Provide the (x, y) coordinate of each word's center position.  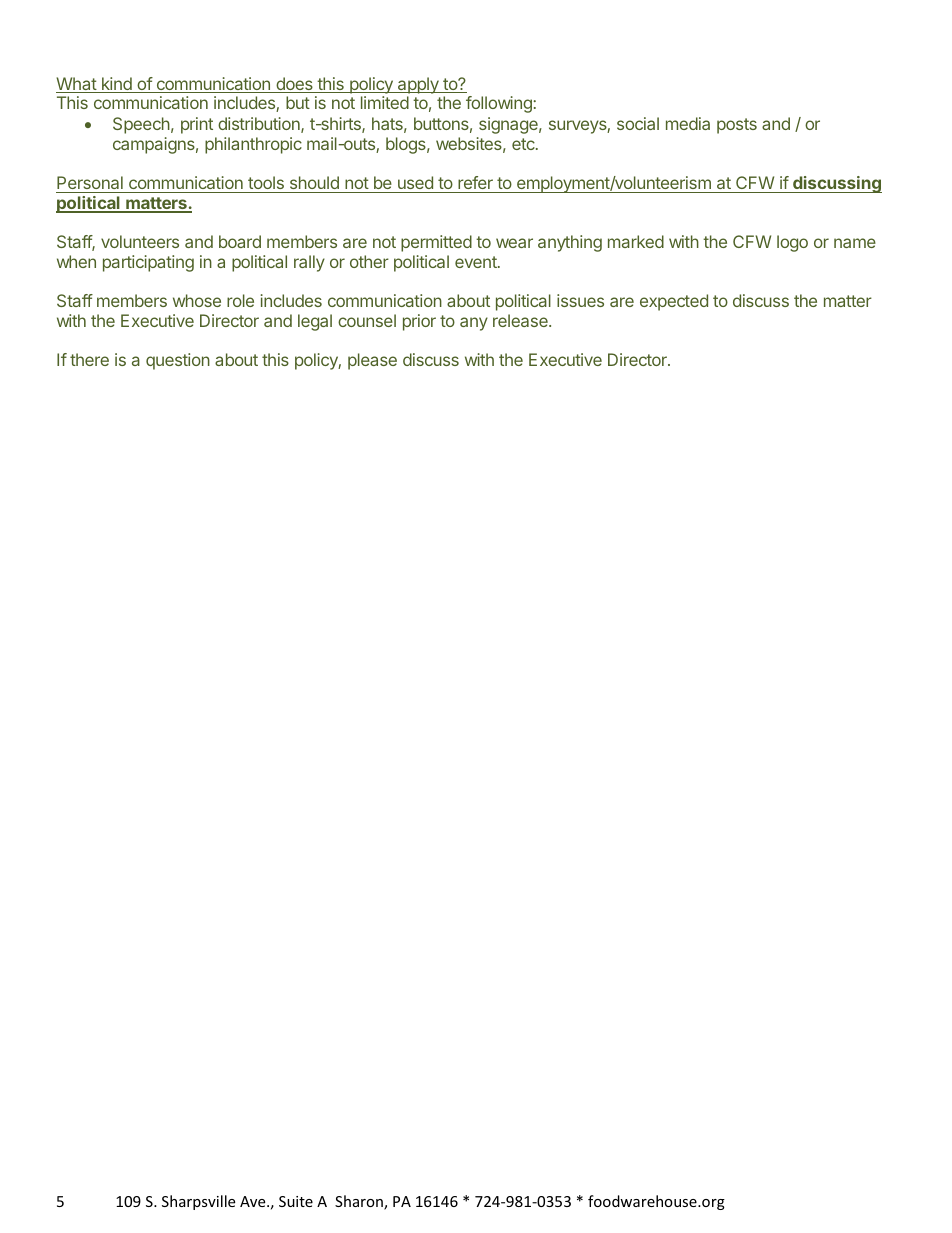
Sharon (360, 1202)
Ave (254, 1201)
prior (419, 322)
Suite (296, 1201)
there (89, 359)
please (372, 361)
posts (737, 126)
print (197, 125)
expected (674, 302)
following (499, 104)
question (178, 361)
